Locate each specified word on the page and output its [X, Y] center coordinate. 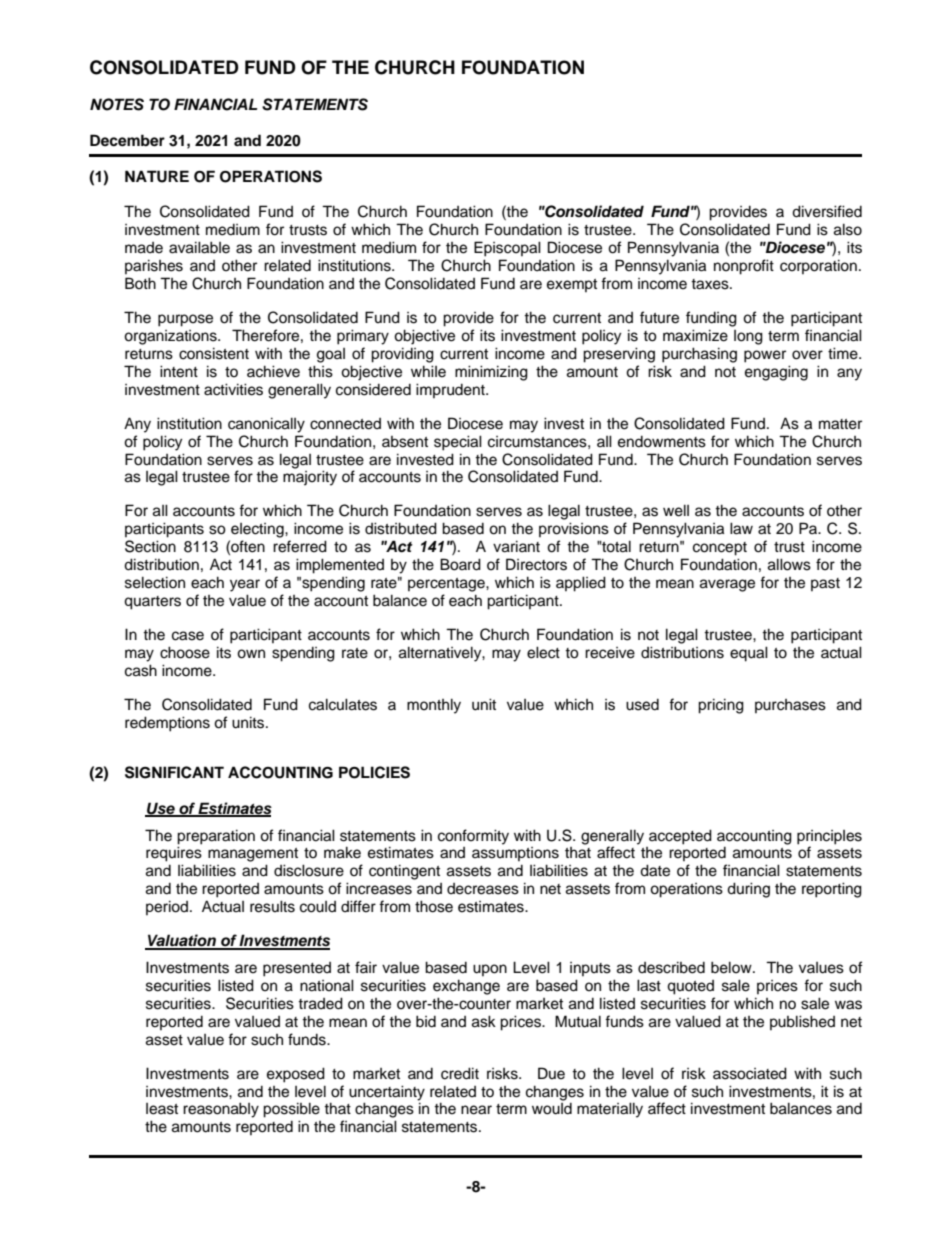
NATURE [157, 176]
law [741, 528]
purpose [185, 320]
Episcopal [507, 249]
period [167, 907]
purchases [790, 706]
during [748, 890]
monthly [434, 706]
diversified [827, 211]
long [748, 337]
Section [150, 546]
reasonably [221, 1110]
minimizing [491, 373]
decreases [483, 889]
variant [516, 546]
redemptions [167, 724]
